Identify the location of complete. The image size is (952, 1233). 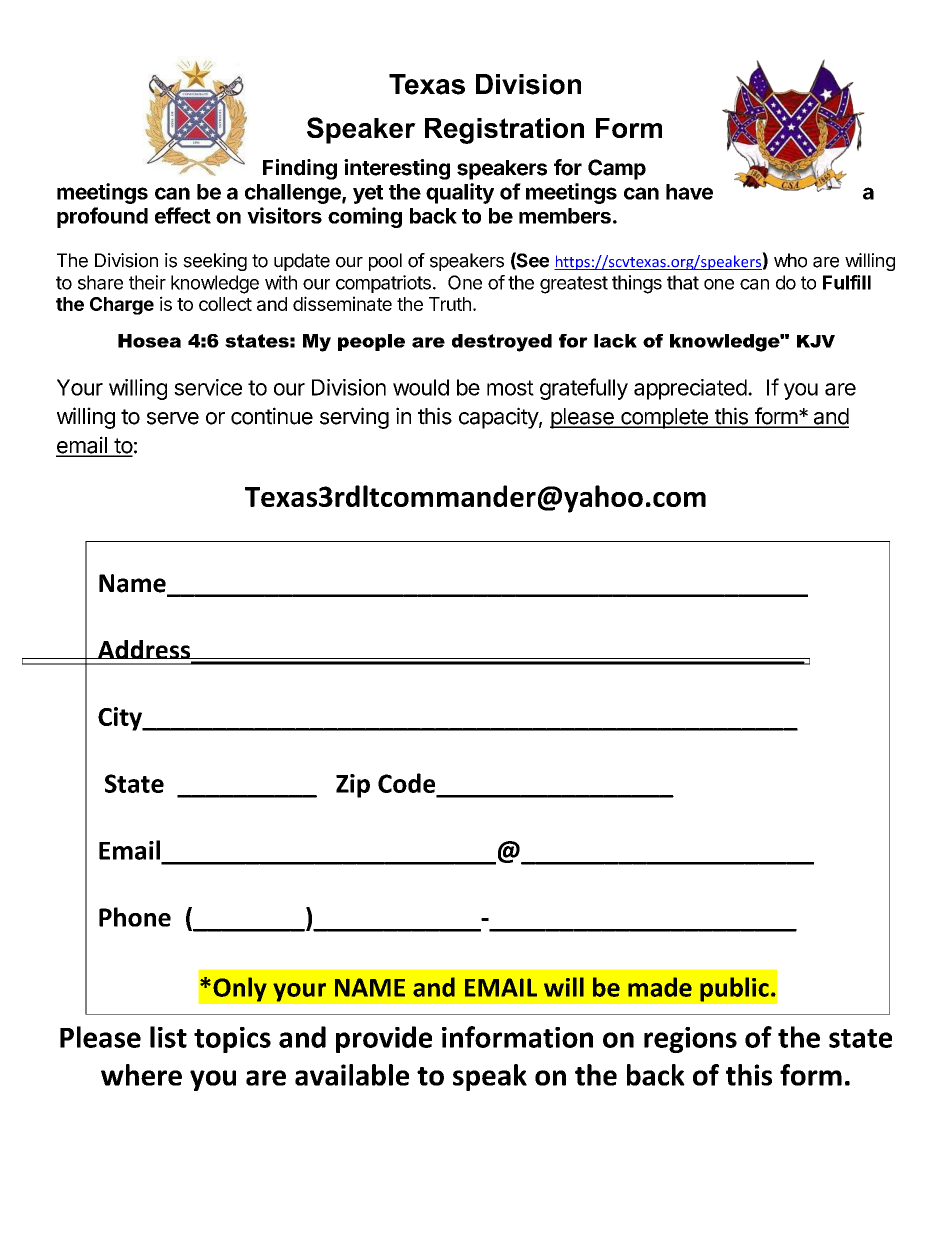
(664, 418).
